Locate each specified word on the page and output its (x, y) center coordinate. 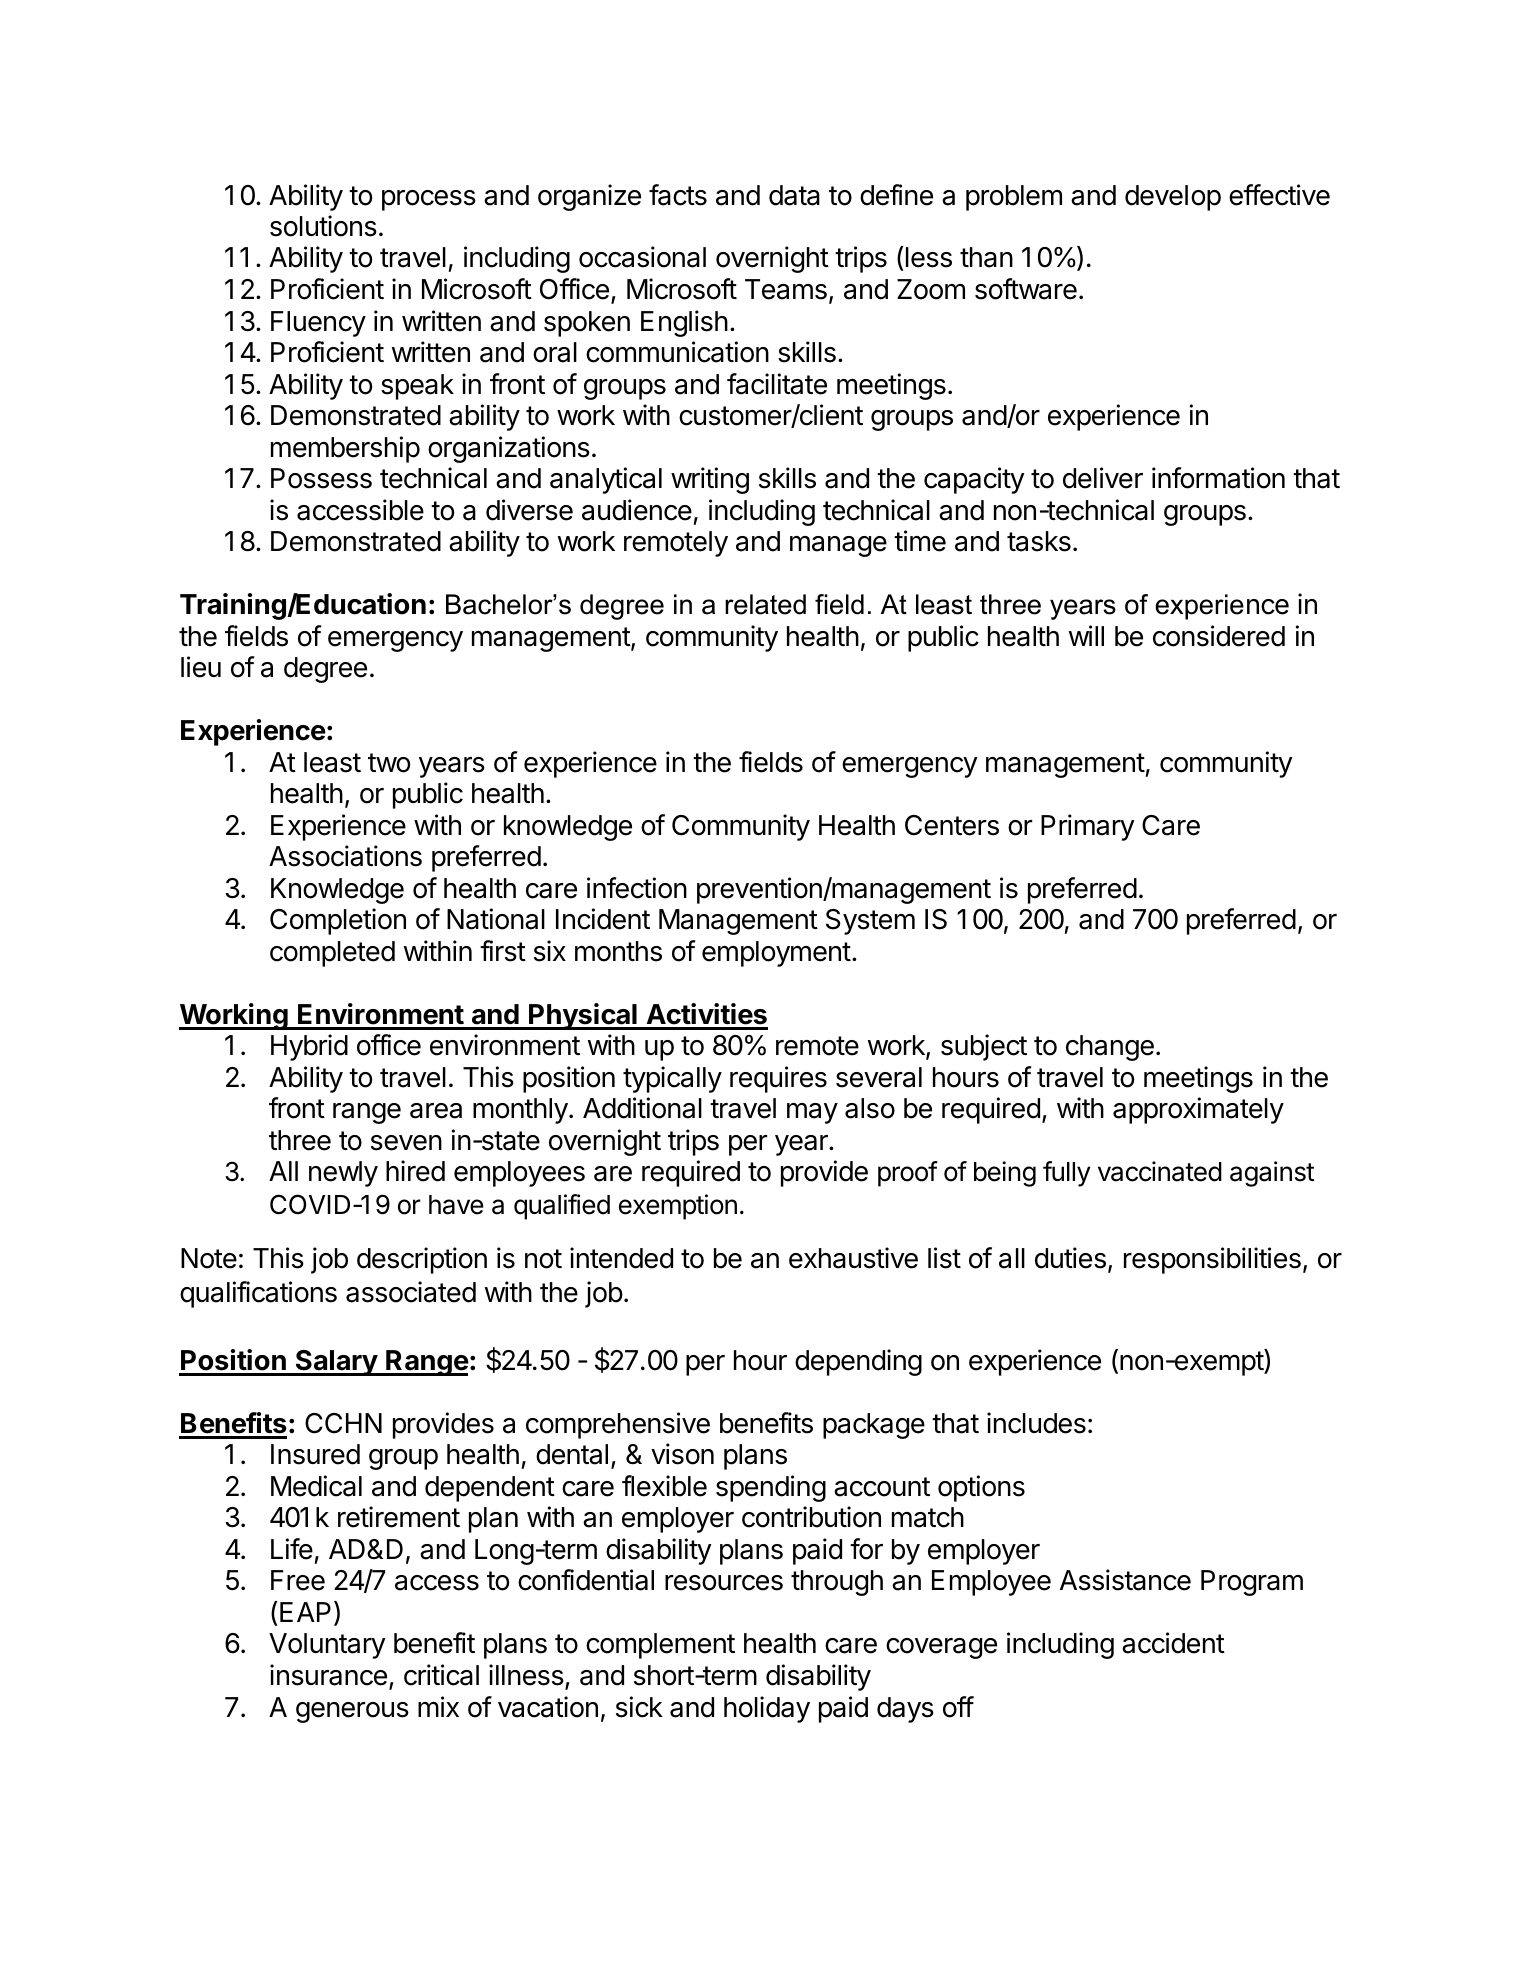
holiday (767, 1709)
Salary (336, 1363)
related (765, 604)
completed (332, 954)
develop (1173, 198)
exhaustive (853, 1258)
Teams (786, 289)
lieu (201, 667)
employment (776, 954)
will (1086, 635)
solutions (323, 226)
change (1110, 1048)
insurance (328, 1675)
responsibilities (1212, 1260)
